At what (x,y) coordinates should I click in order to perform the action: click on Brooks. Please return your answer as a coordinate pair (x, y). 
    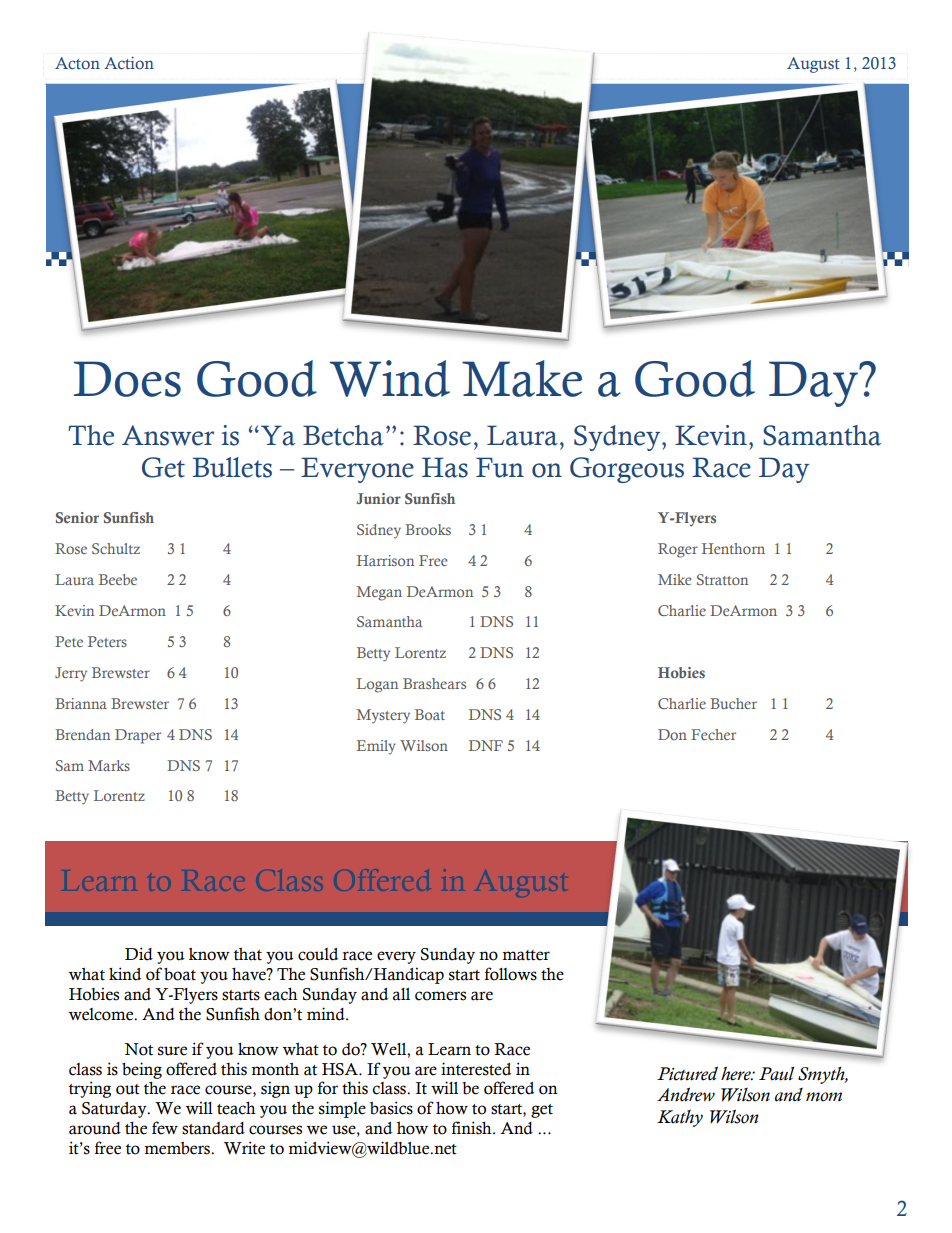
    Looking at the image, I should click on (428, 529).
